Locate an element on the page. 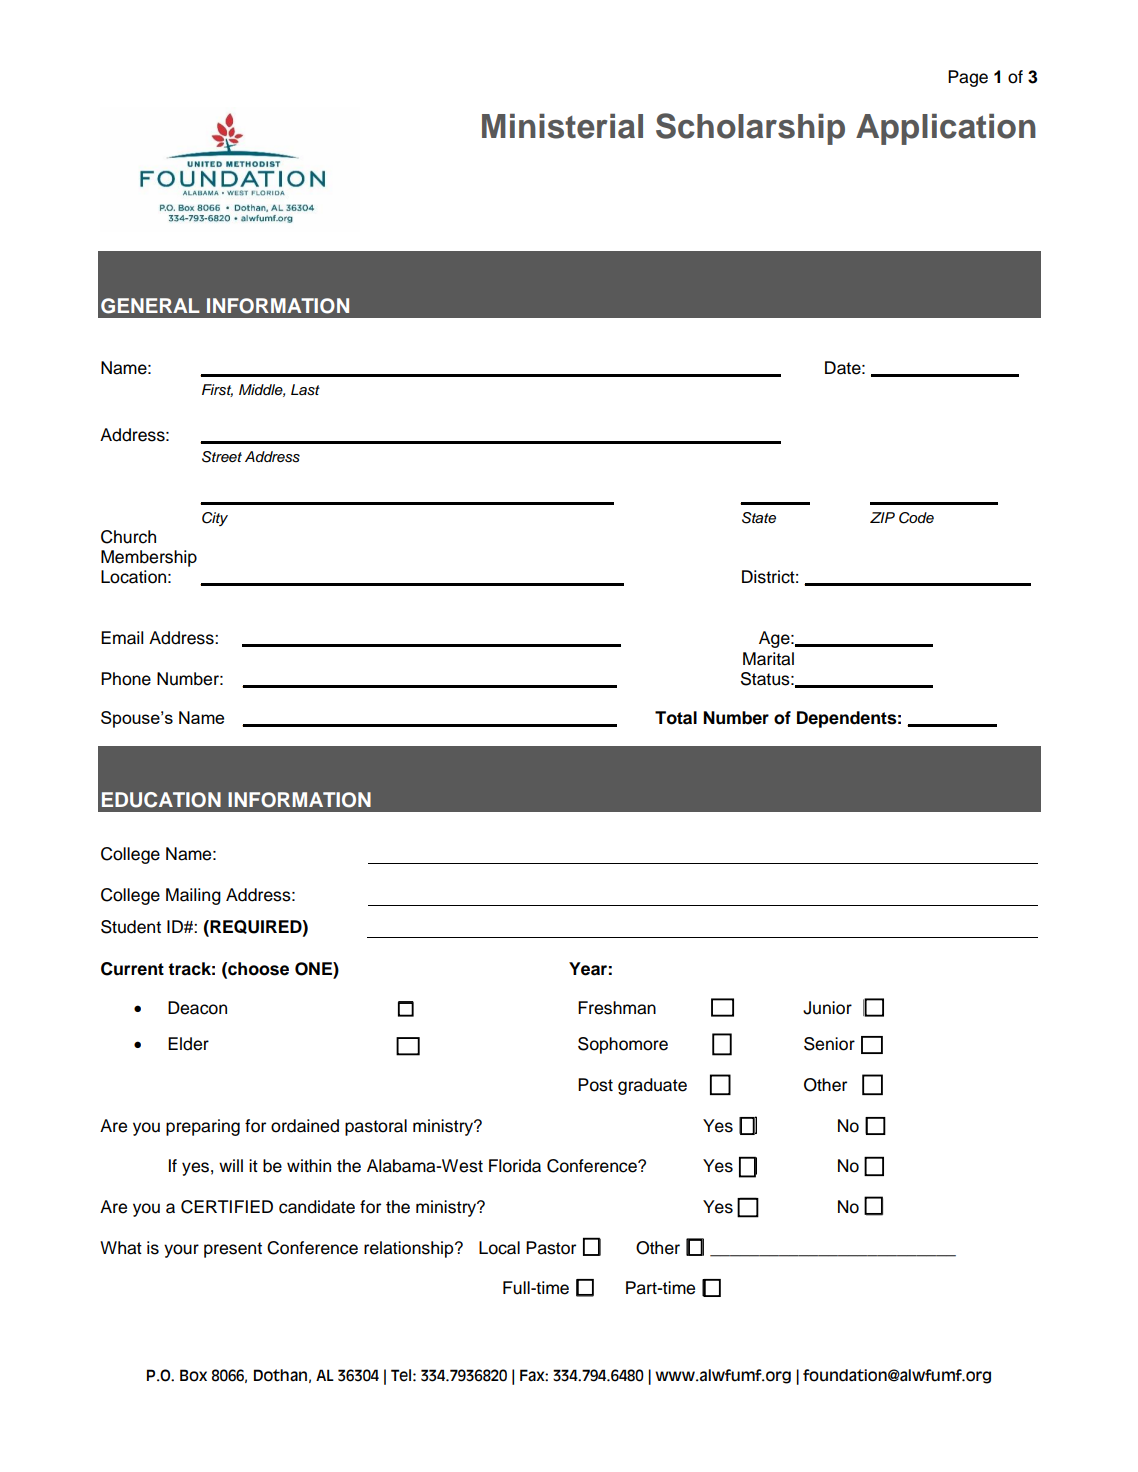  Marital is located at coordinates (768, 659).
